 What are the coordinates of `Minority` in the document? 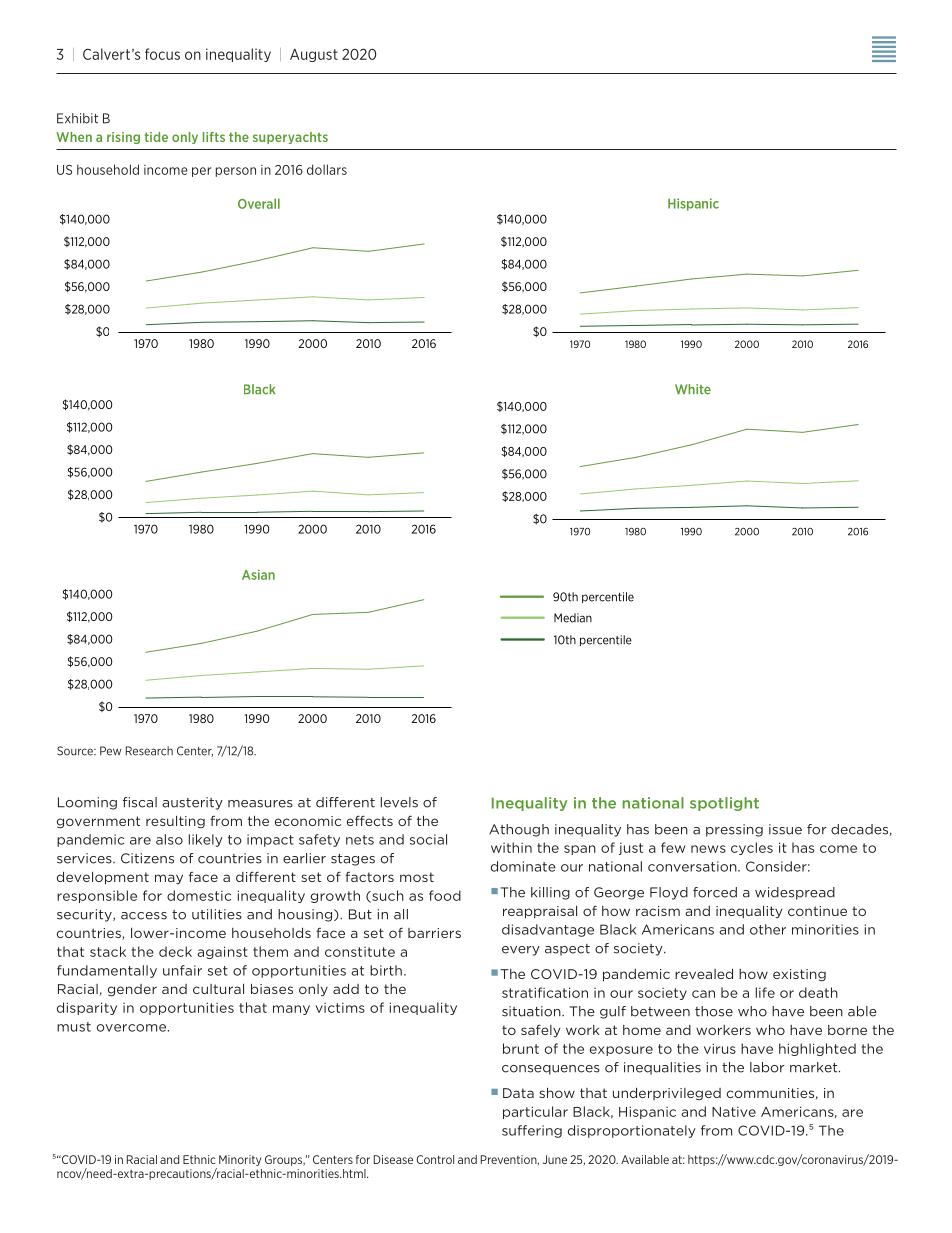 It's located at (240, 1160).
